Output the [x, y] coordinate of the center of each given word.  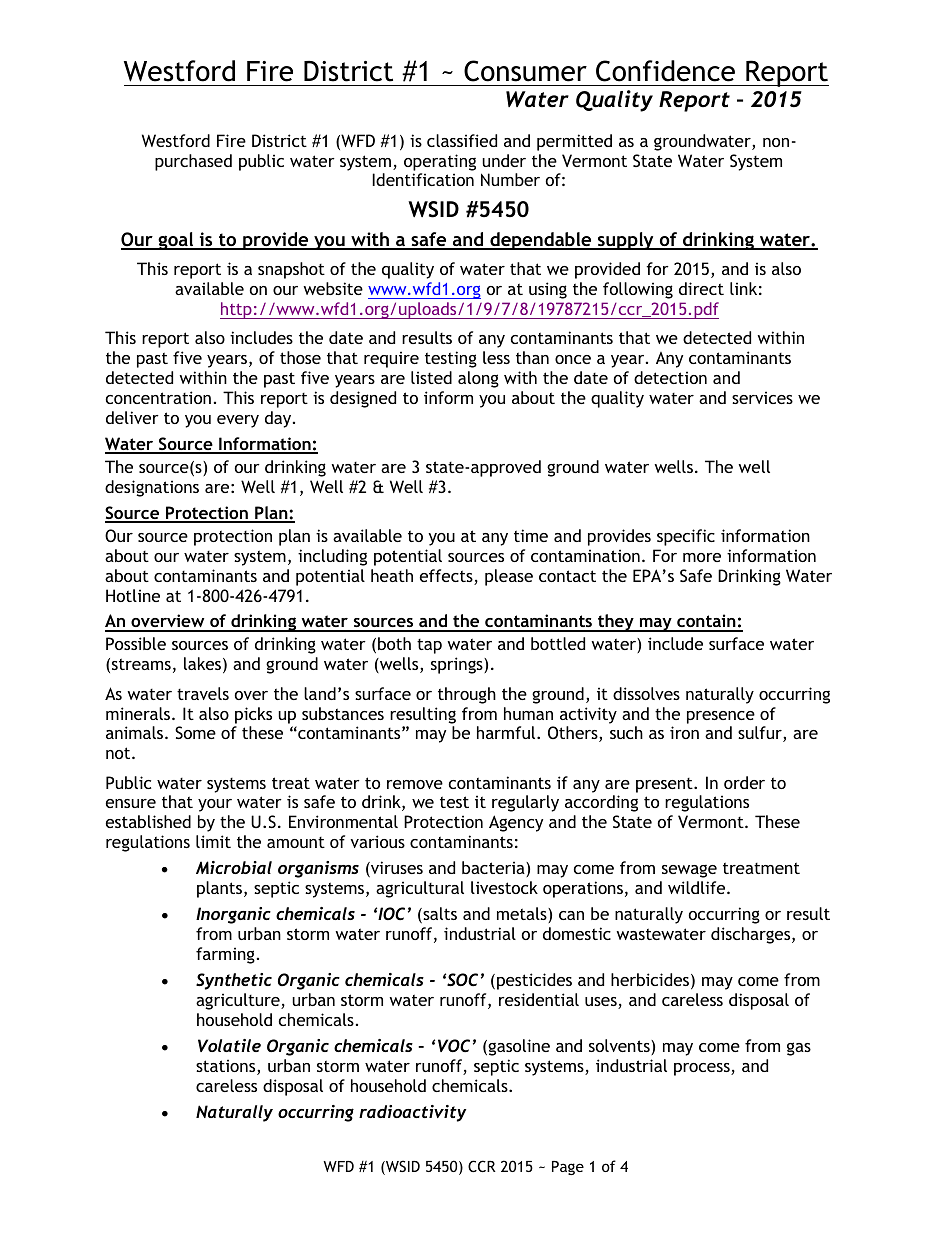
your [215, 805]
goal [176, 241]
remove [415, 784]
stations [227, 1067]
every [238, 421]
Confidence [665, 71]
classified [462, 140]
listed [431, 377]
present [665, 785]
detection [670, 377]
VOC [454, 1045]
